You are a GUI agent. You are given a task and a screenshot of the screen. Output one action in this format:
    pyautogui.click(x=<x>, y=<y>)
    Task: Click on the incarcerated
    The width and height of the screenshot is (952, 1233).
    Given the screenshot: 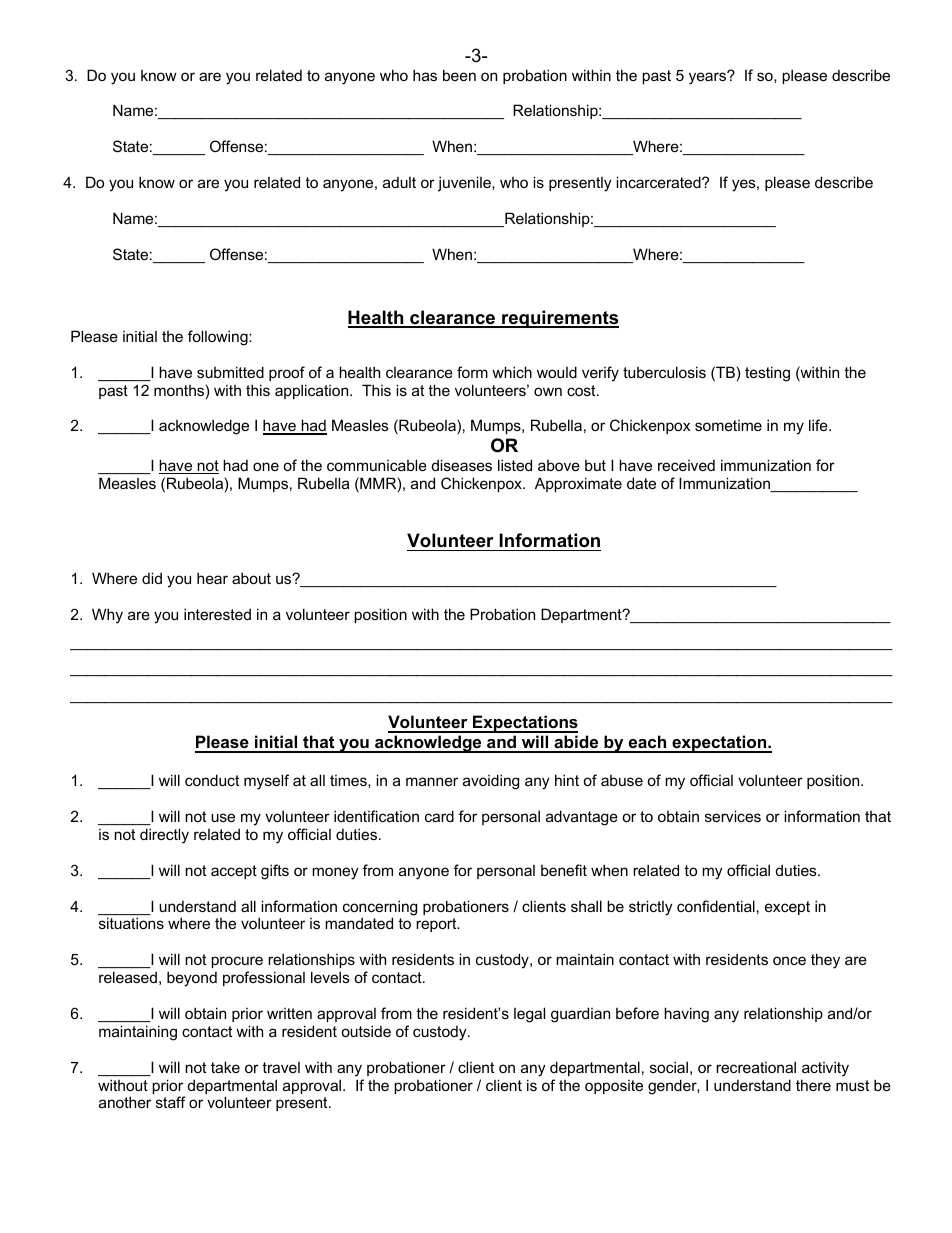 What is the action you would take?
    pyautogui.click(x=659, y=182)
